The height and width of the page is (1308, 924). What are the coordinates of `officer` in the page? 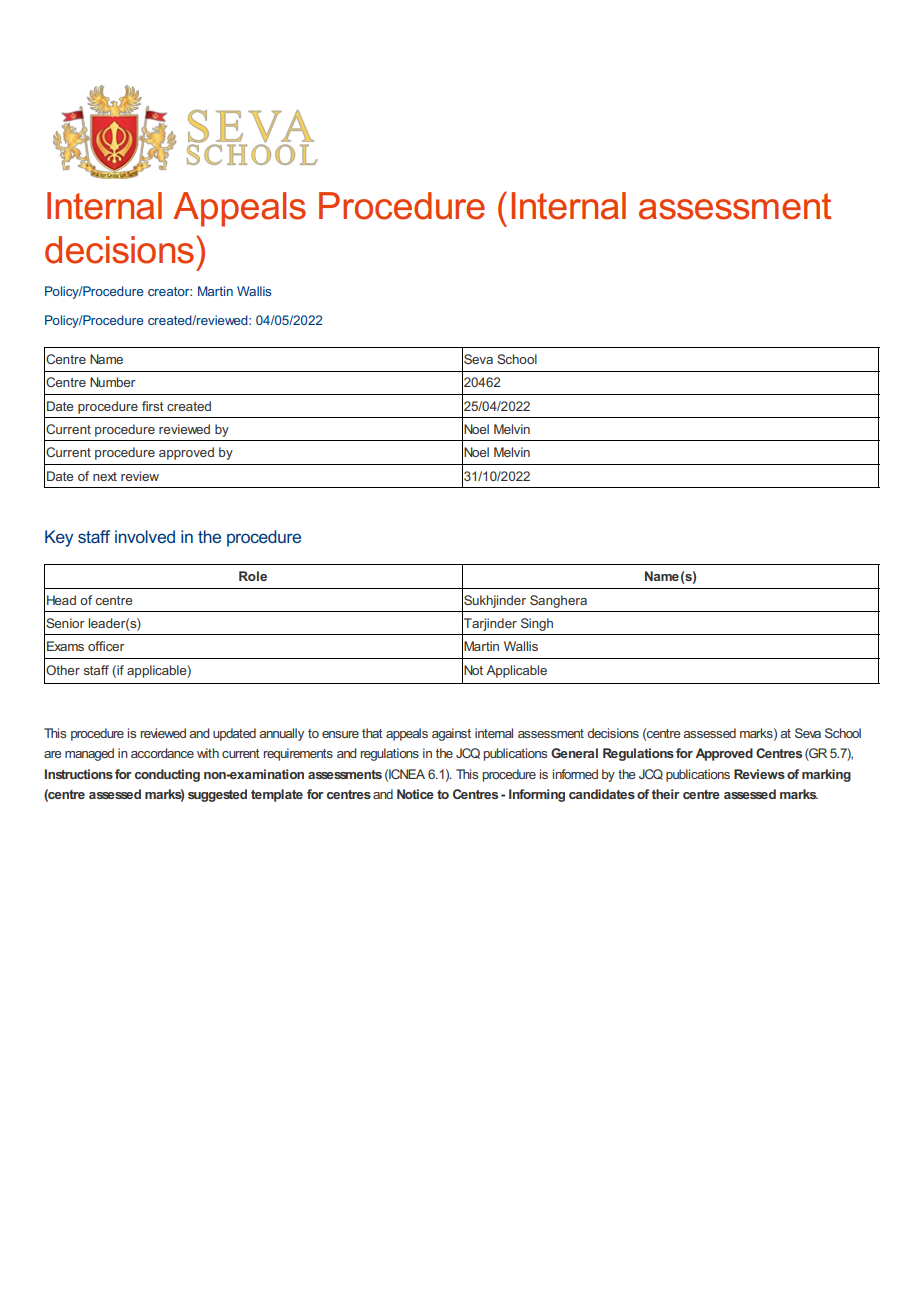 It's located at (106, 646).
